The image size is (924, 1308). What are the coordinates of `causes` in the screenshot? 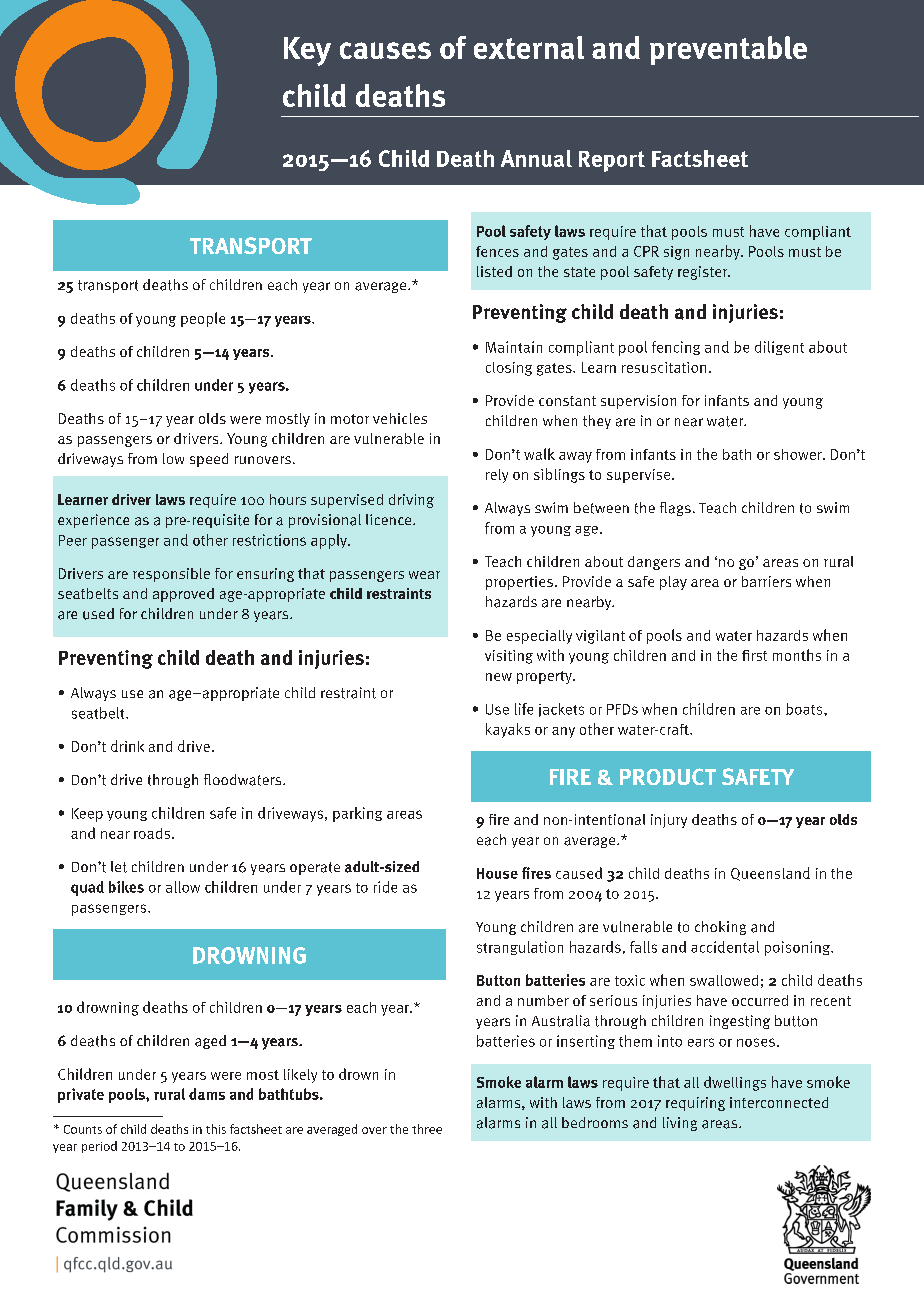 It's located at (385, 50).
